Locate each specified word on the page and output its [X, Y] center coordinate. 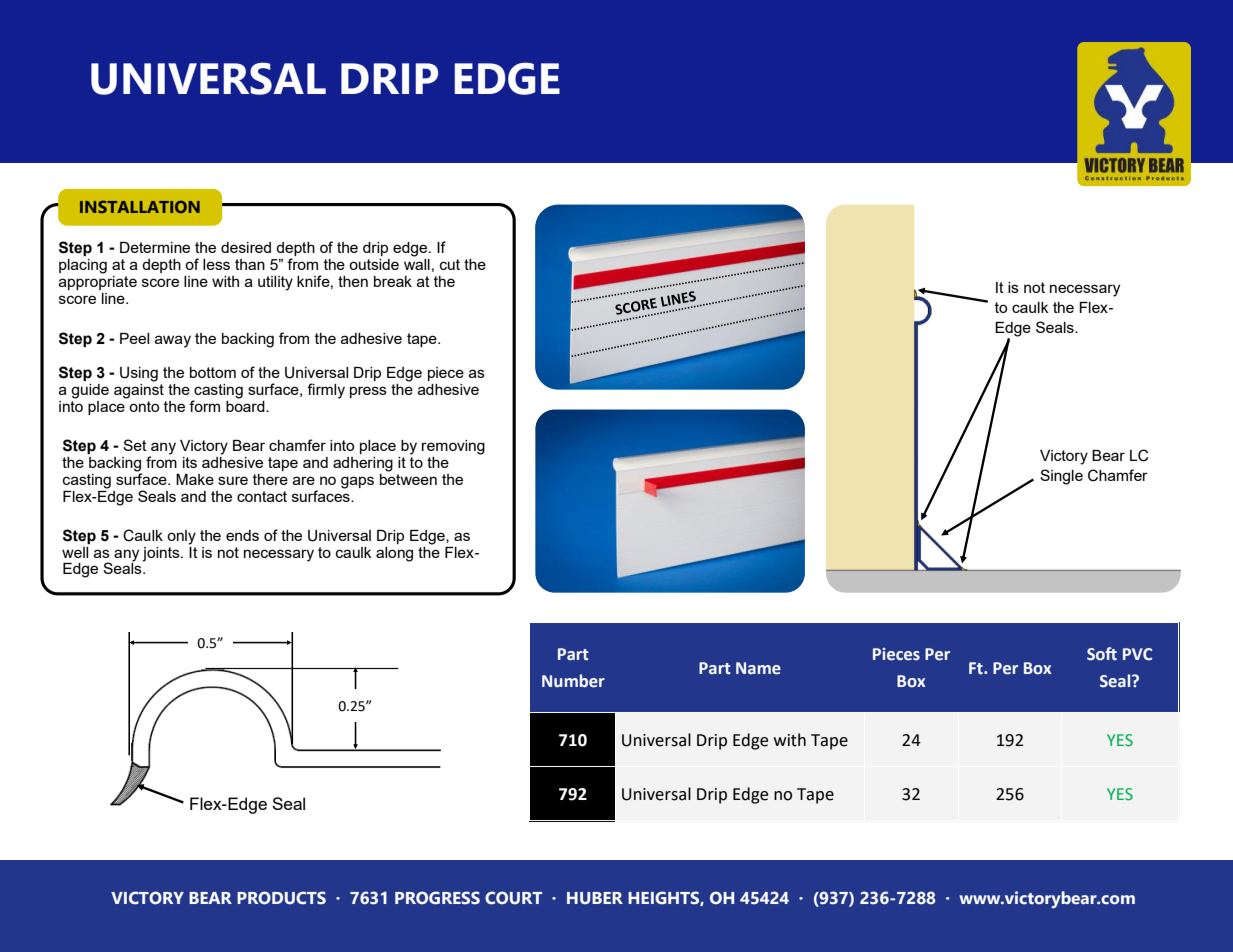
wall [417, 264]
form [204, 406]
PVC [1137, 654]
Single [1061, 477]
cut [450, 264]
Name [758, 668]
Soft [1102, 654]
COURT [513, 898]
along [394, 554]
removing [453, 447]
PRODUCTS [281, 898]
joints [162, 554]
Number [573, 681]
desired [246, 247]
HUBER [595, 898]
